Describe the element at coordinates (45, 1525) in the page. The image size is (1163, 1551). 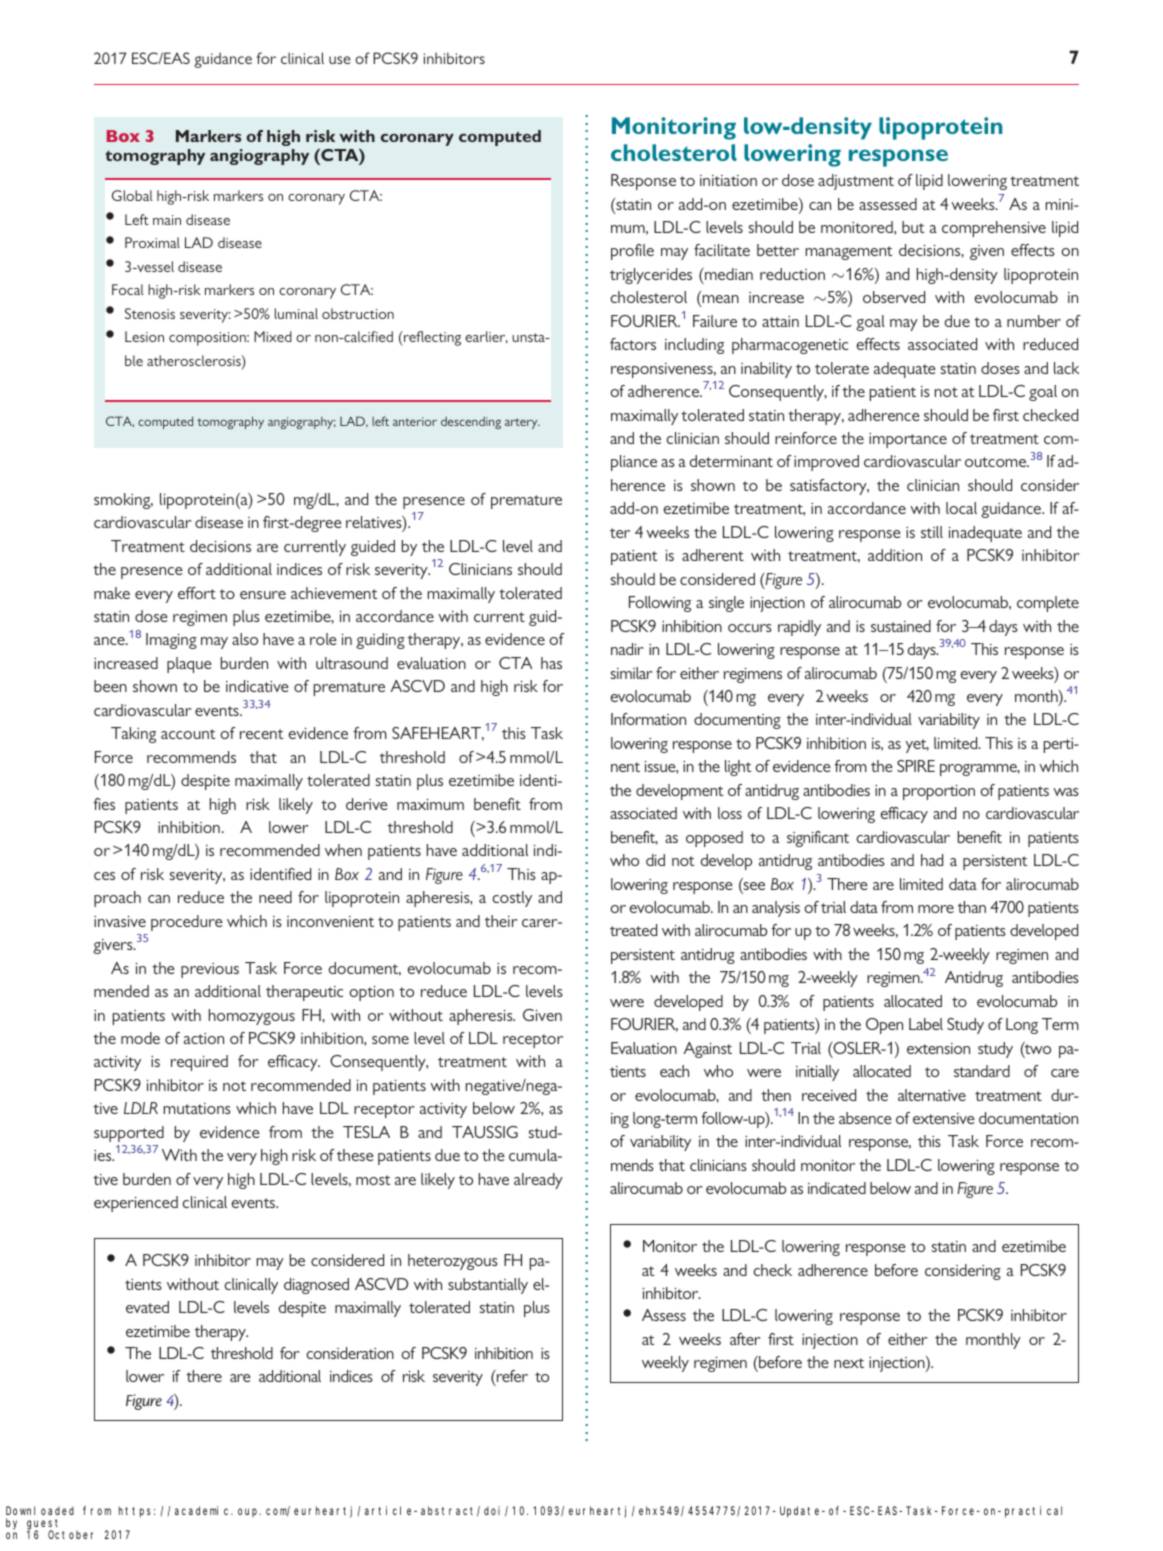
I see `guest` at that location.
